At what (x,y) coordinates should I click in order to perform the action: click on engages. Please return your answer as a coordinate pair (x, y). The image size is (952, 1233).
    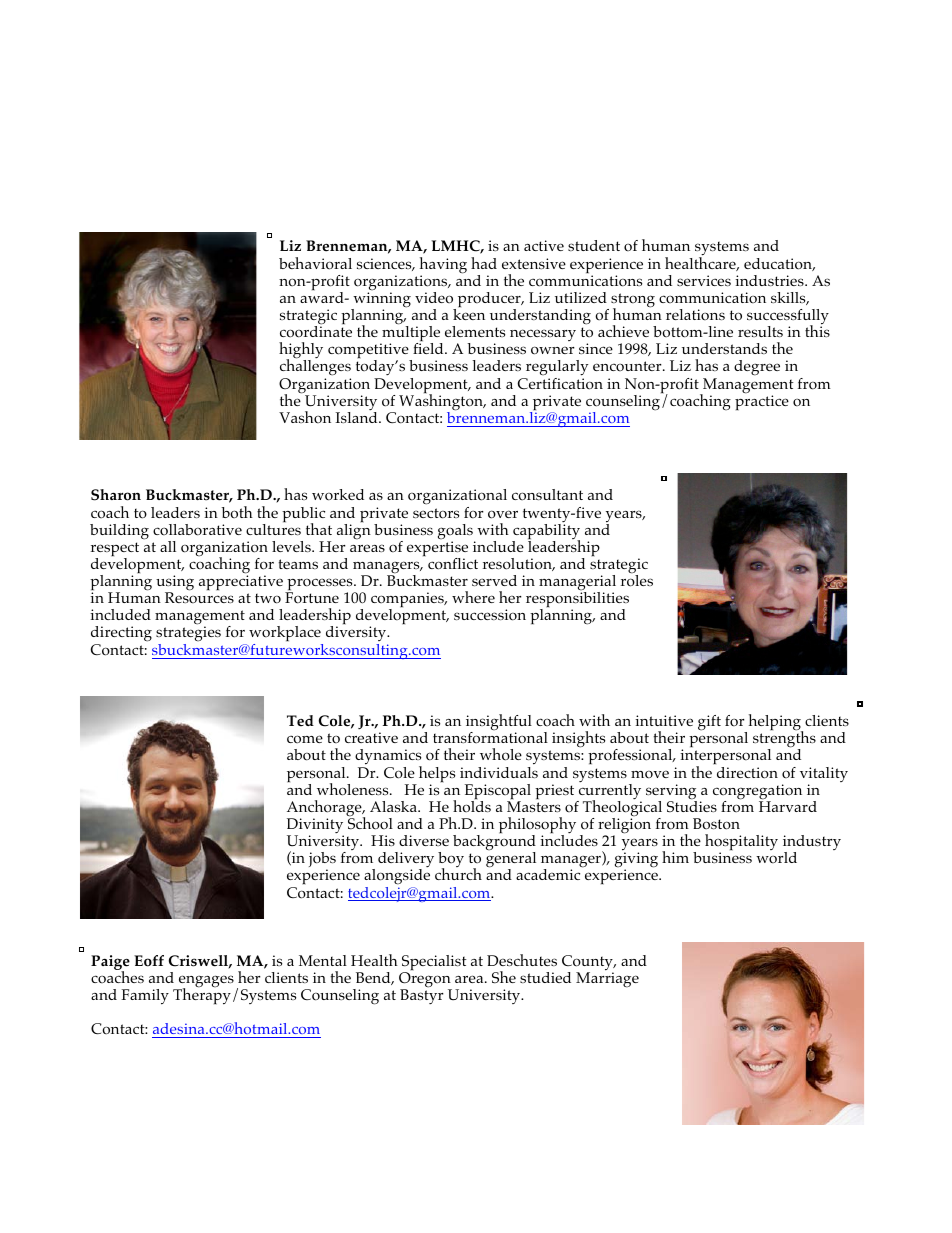
    Looking at the image, I should click on (205, 982).
